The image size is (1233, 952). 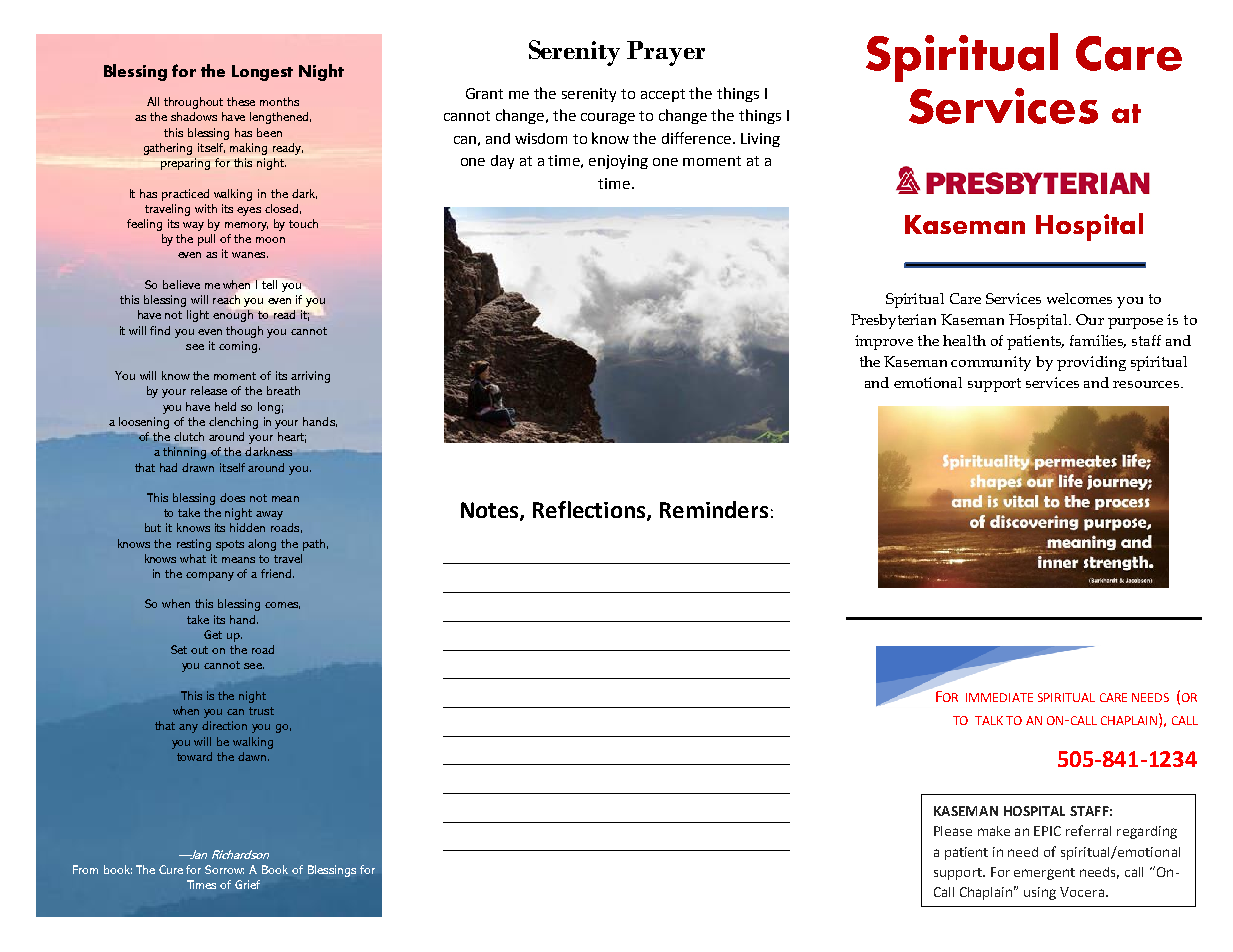 I want to click on Reflections, so click(x=590, y=511).
